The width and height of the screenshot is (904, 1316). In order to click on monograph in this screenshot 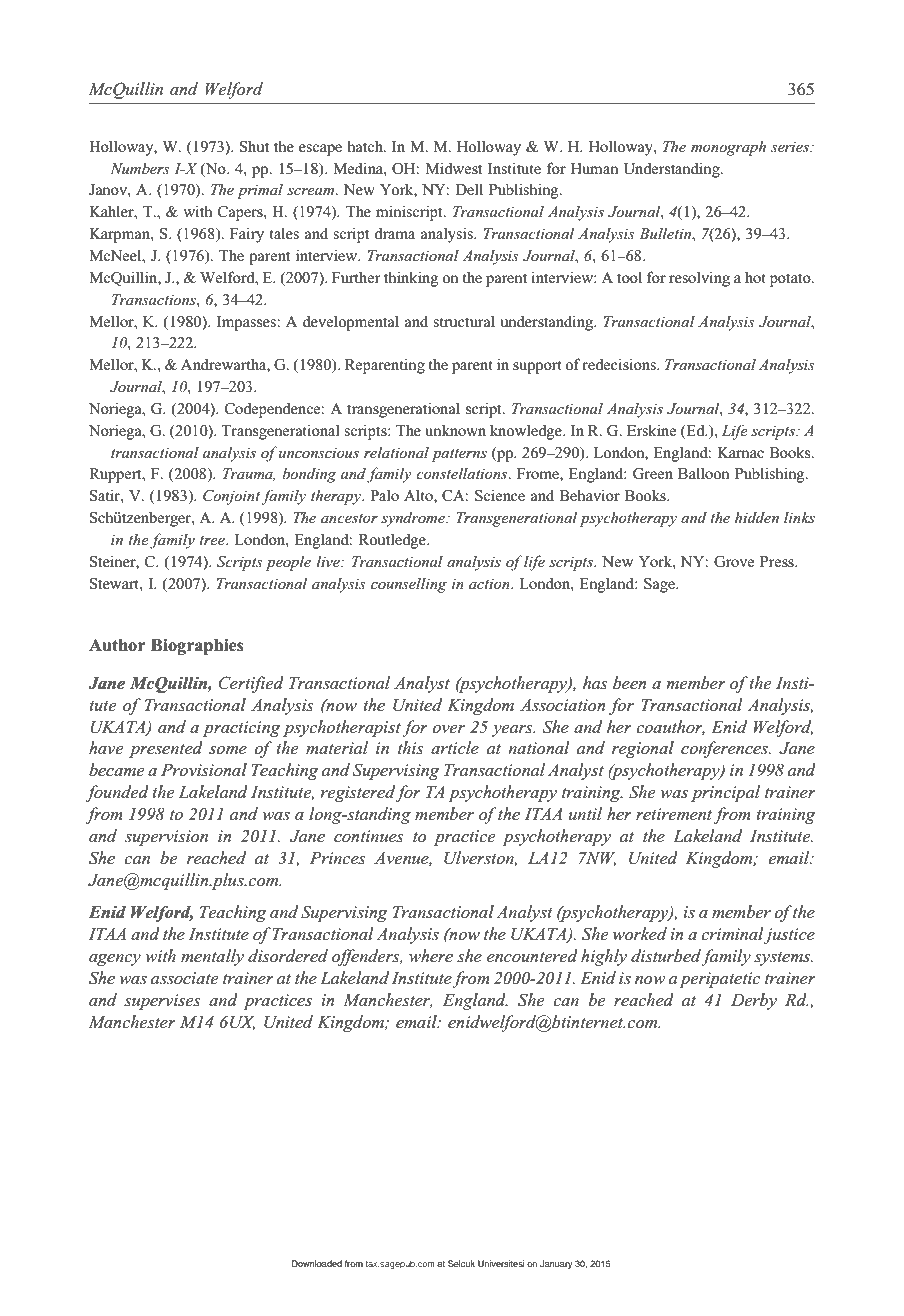, I will do `click(728, 148)`.
